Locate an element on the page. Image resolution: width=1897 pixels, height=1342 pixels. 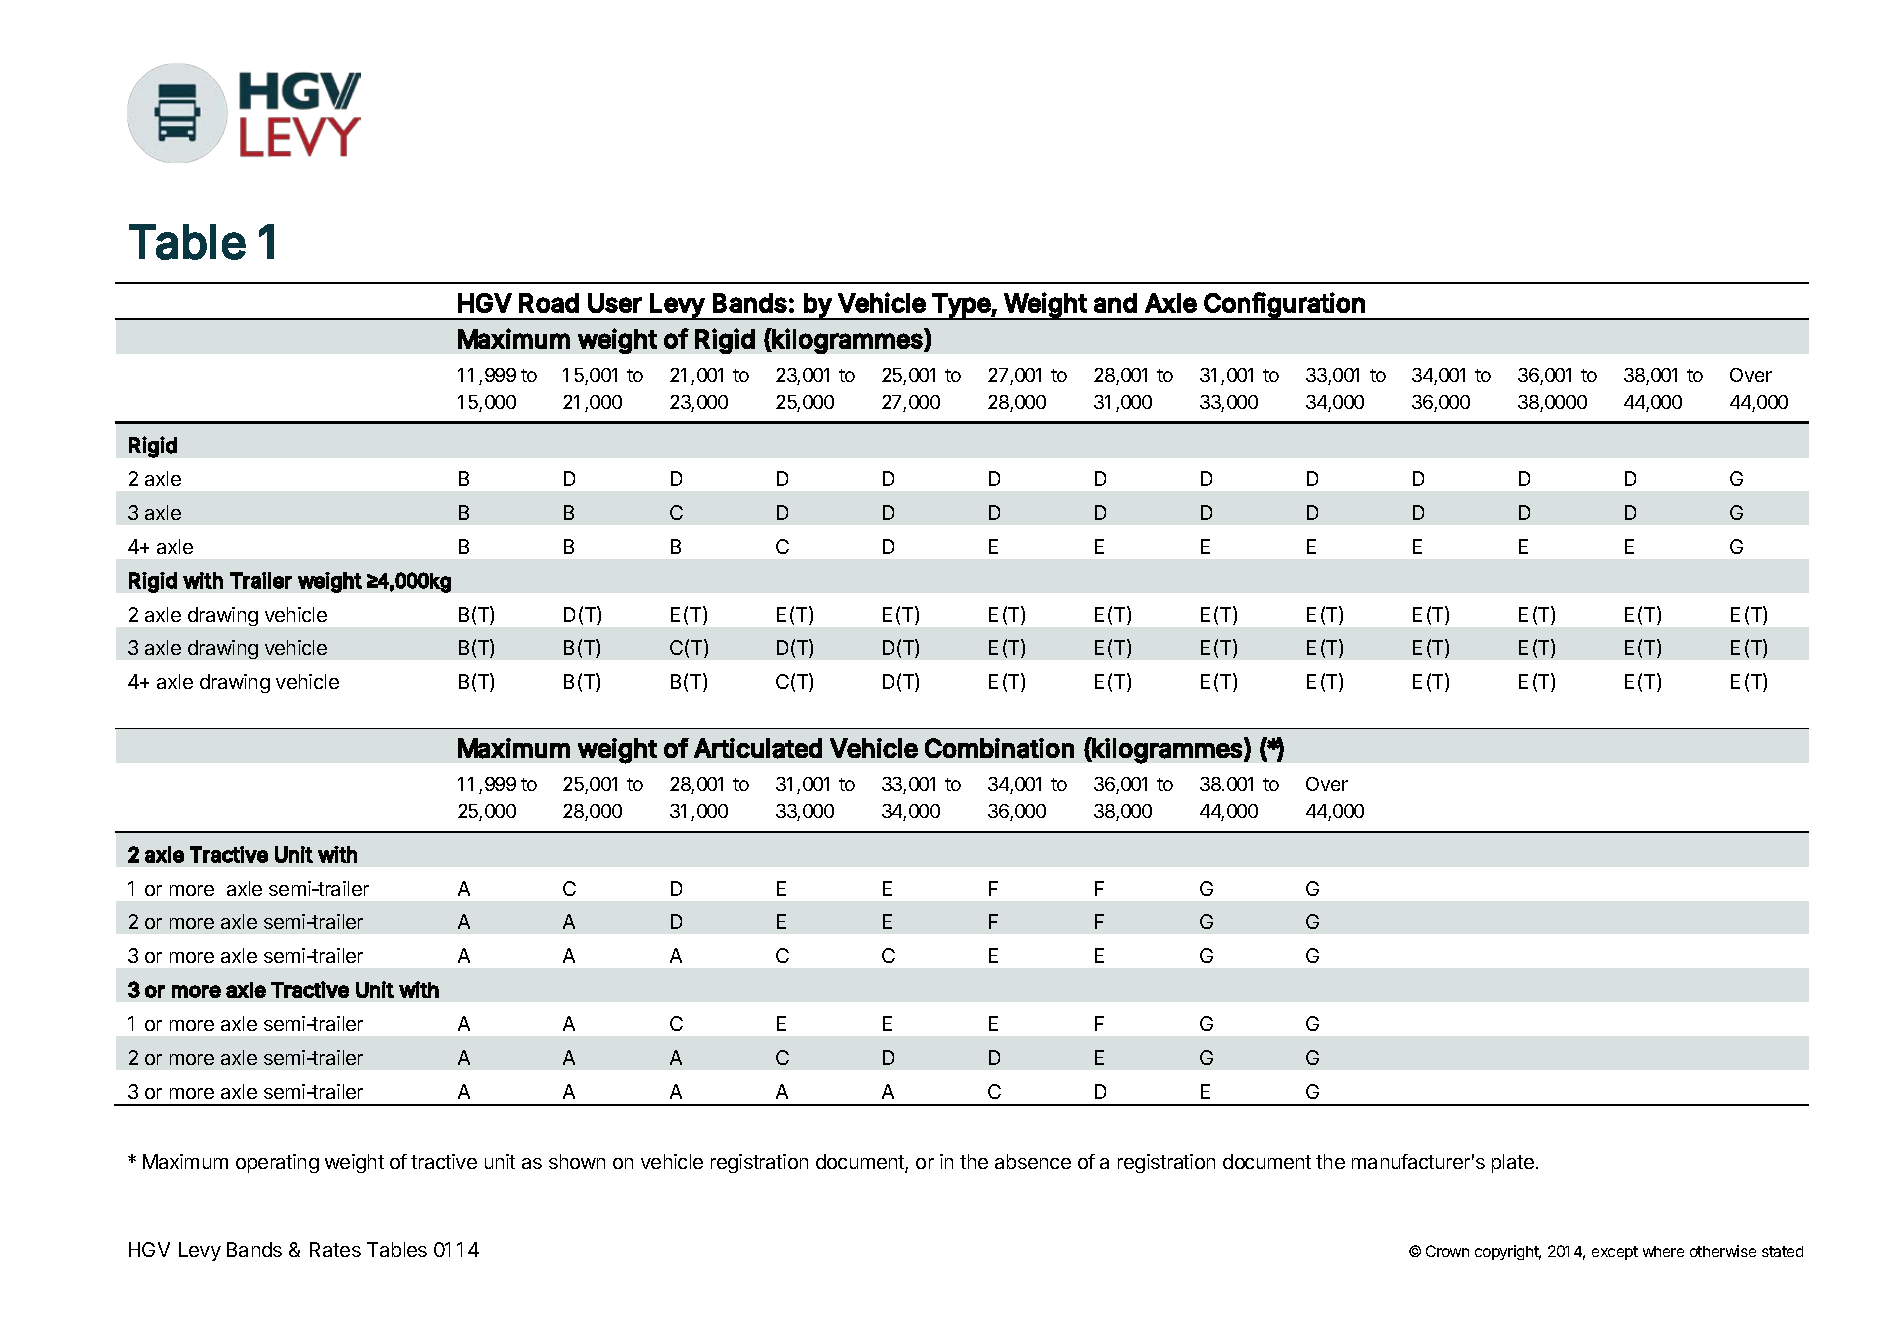
User is located at coordinates (615, 303).
